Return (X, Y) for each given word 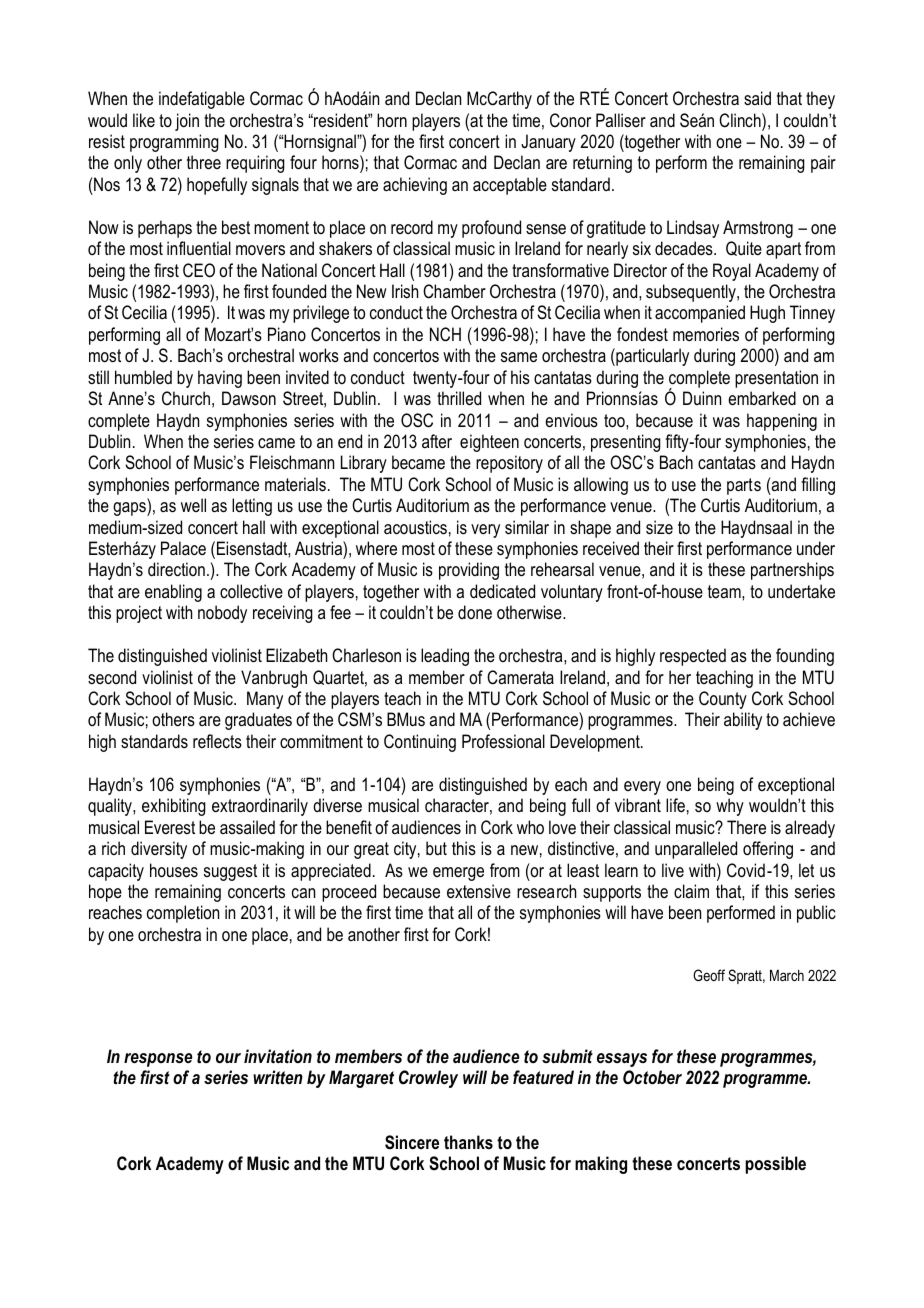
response (158, 1060)
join (187, 122)
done (475, 612)
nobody (222, 614)
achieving (415, 186)
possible (775, 1165)
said (757, 98)
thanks (468, 1142)
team (725, 591)
